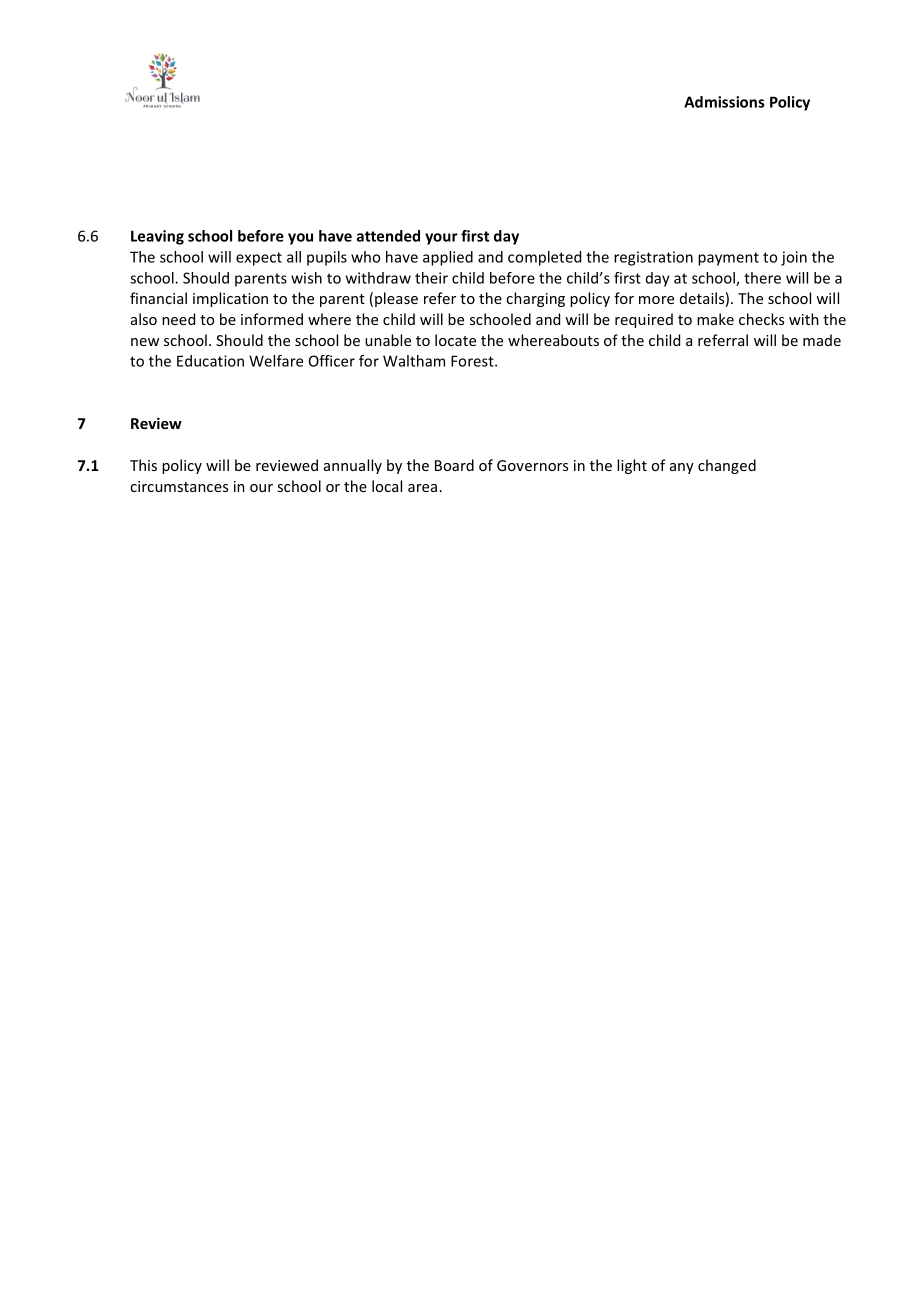  Describe the element at coordinates (724, 102) in the document. I see `Admissions` at that location.
